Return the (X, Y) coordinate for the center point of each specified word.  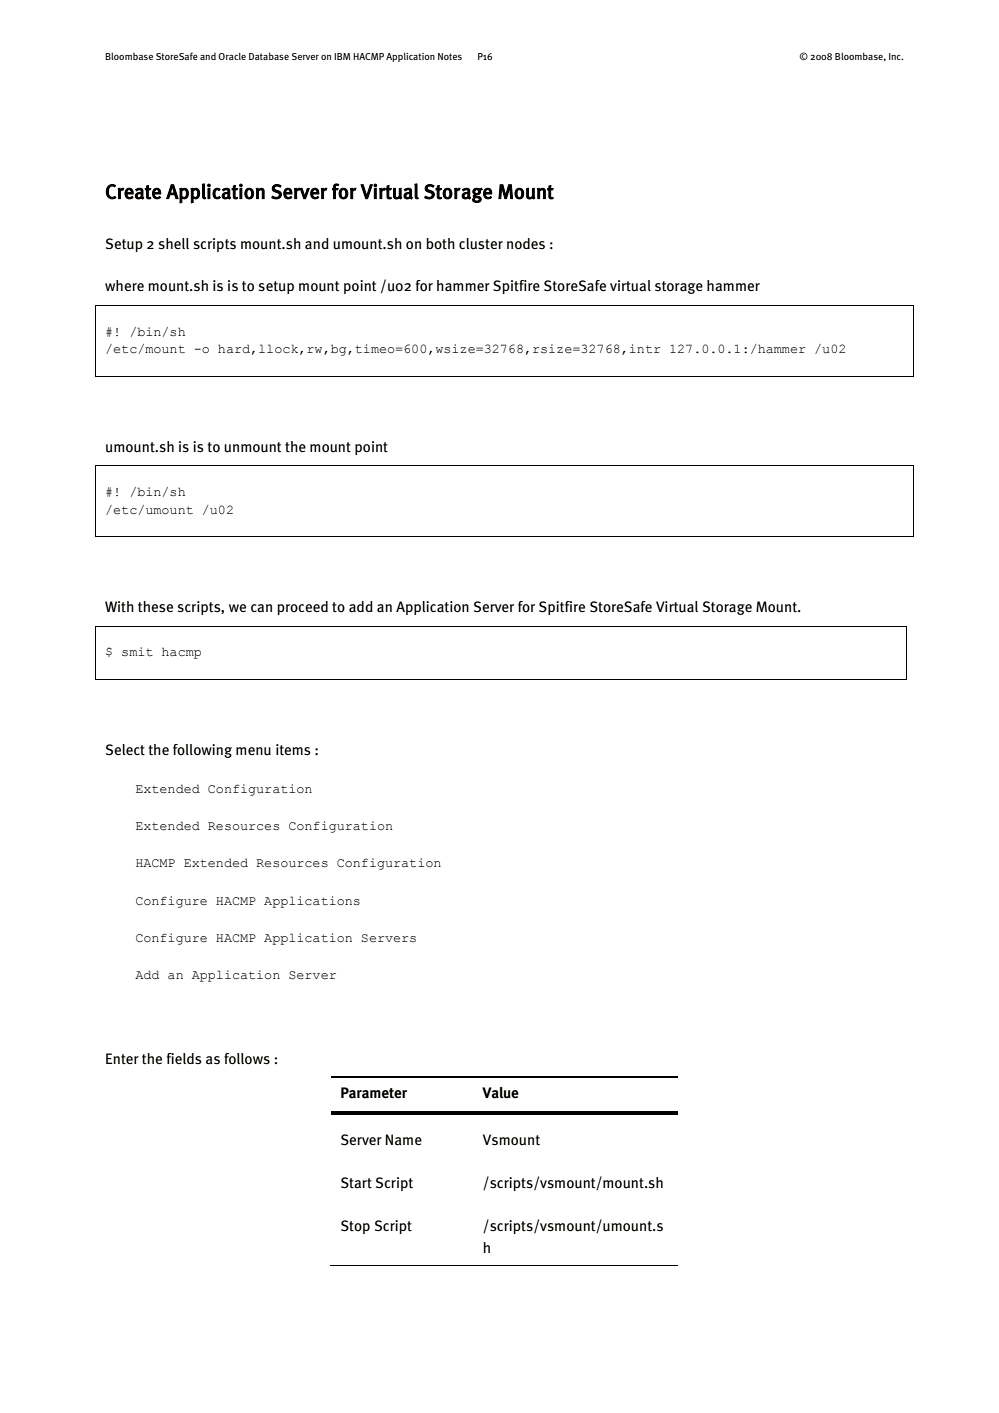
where (124, 285)
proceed (302, 608)
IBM (342, 56)
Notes (450, 56)
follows (247, 1059)
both (440, 243)
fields (184, 1059)
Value (500, 1093)
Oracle (232, 56)
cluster (481, 244)
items (293, 750)
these (155, 607)
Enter (122, 1058)
